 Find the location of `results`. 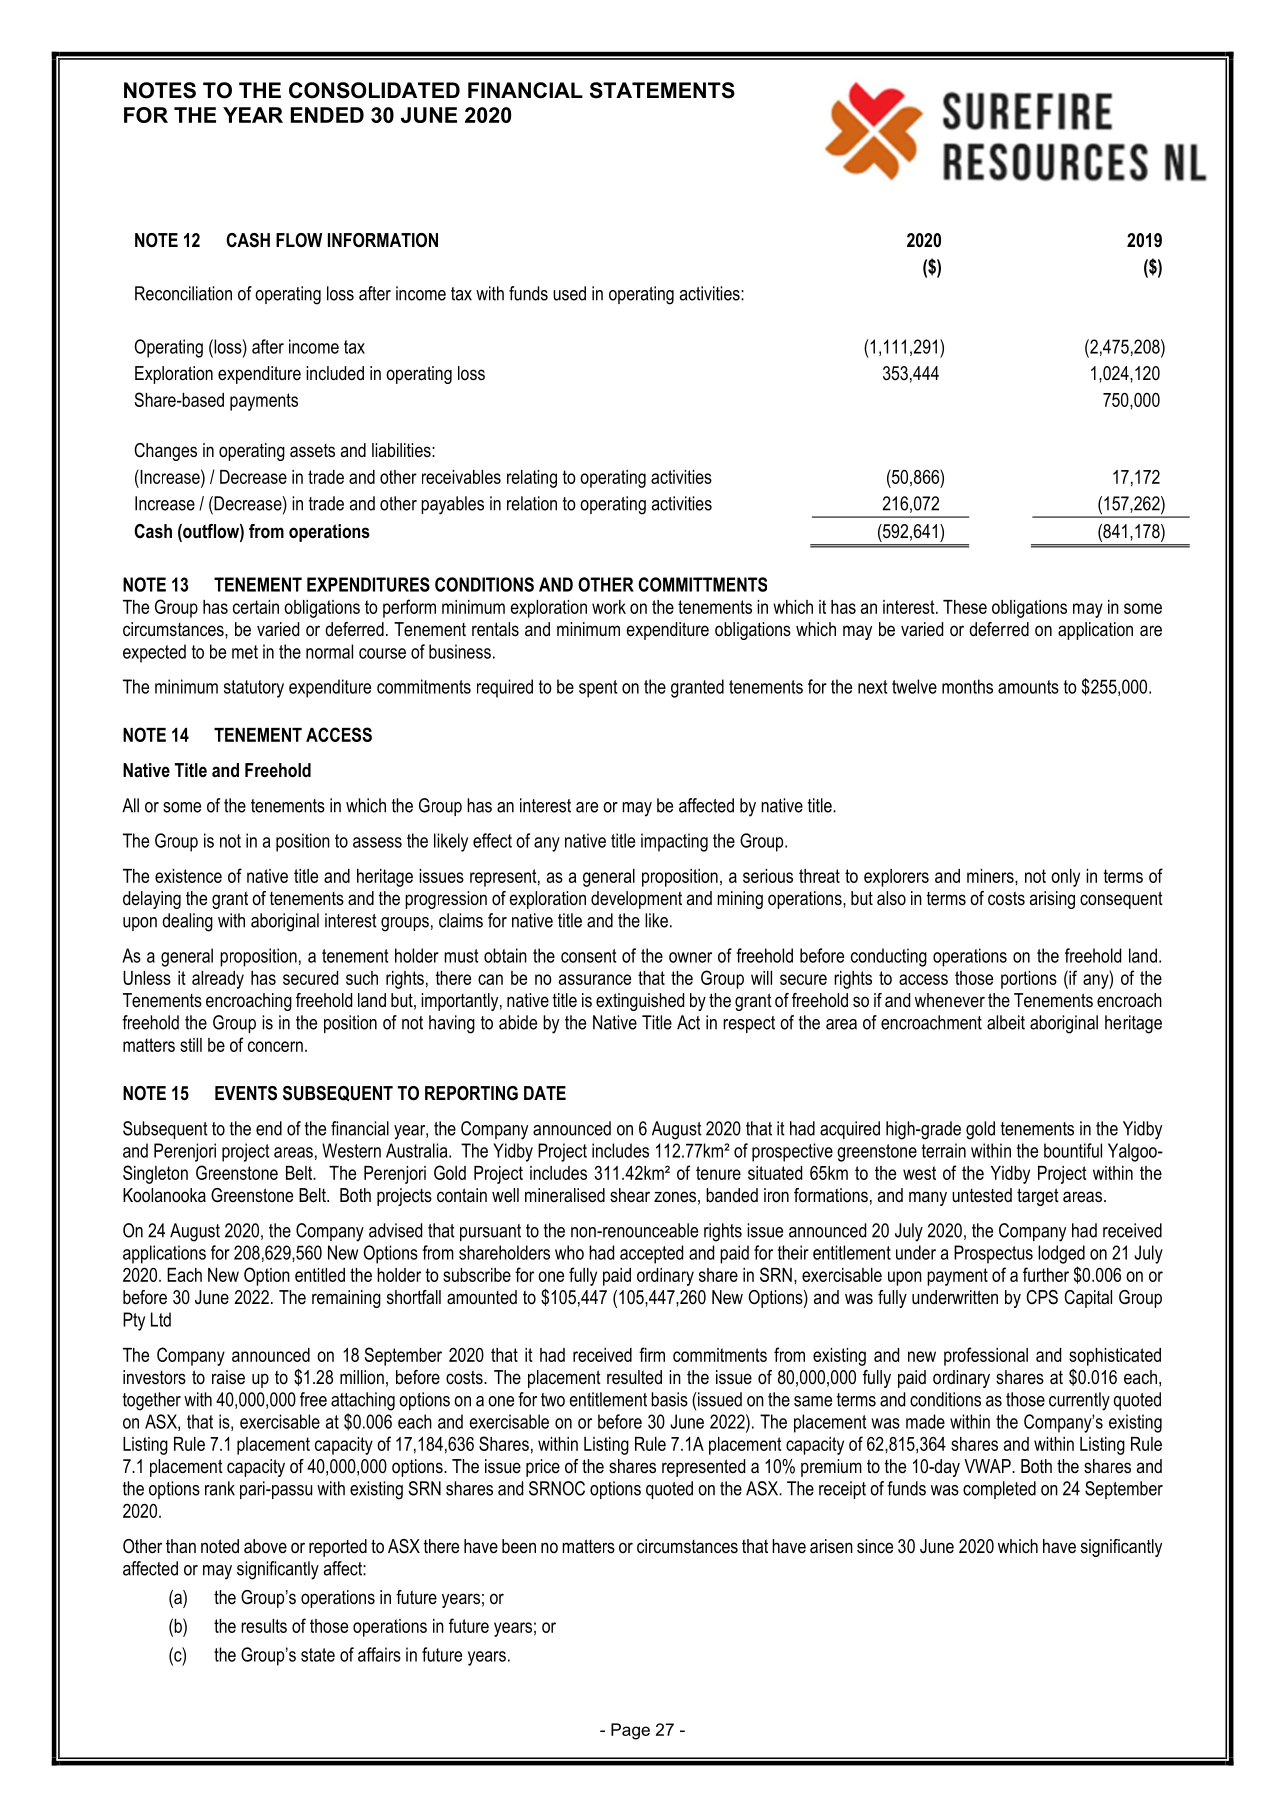

results is located at coordinates (264, 1626).
